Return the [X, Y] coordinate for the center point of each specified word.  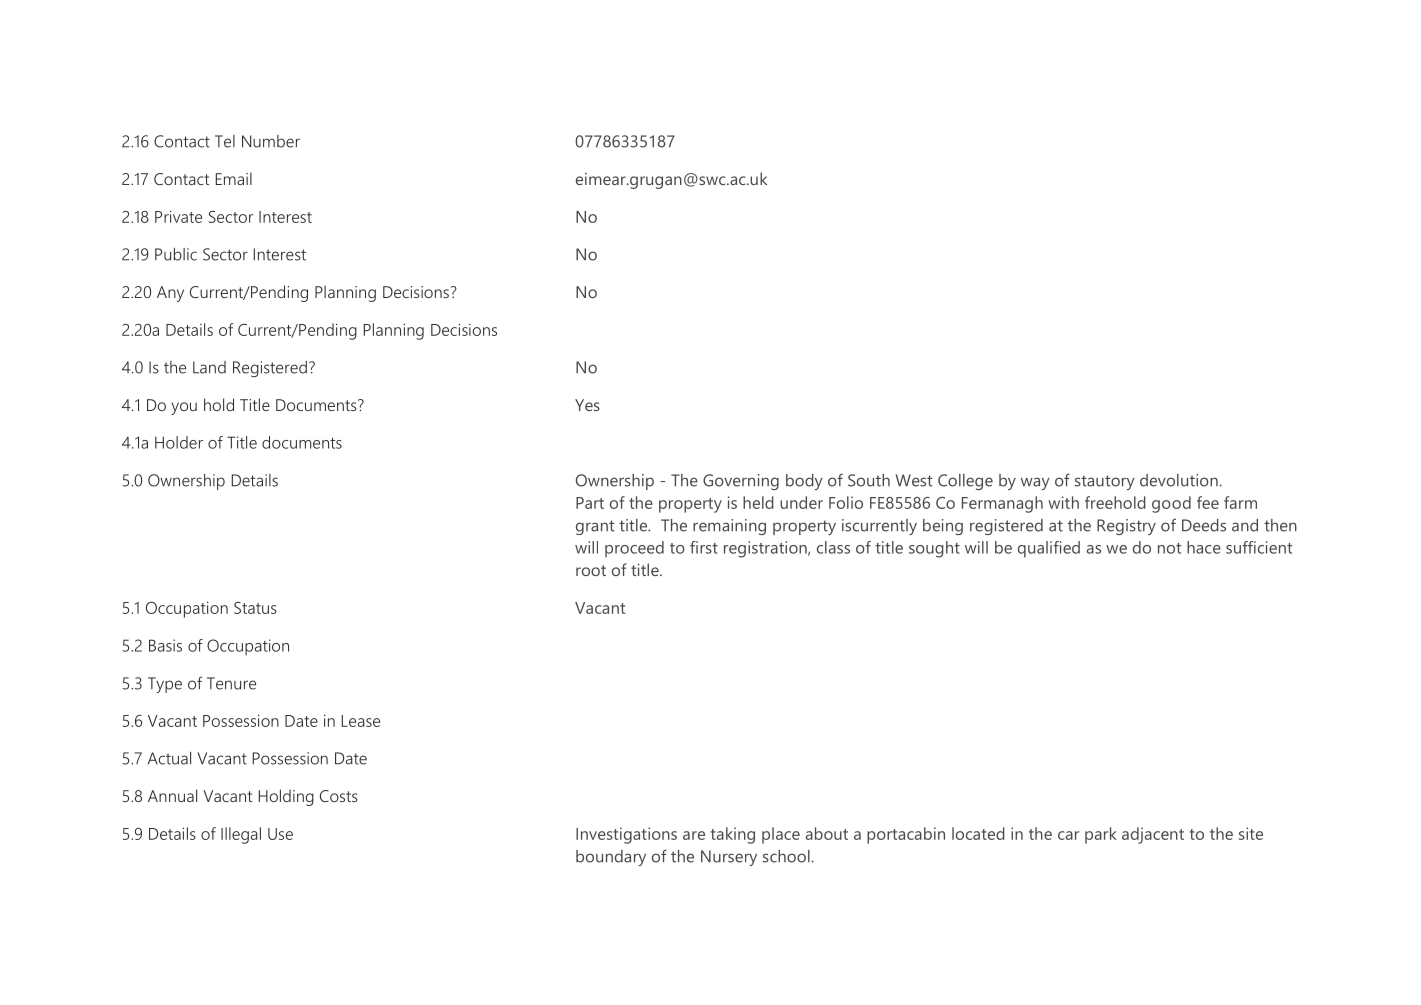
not [1169, 548]
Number [271, 141]
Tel [225, 141]
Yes [587, 405]
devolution [1180, 480]
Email [234, 178]
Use [280, 834]
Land [209, 367]
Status [255, 608]
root [591, 570]
